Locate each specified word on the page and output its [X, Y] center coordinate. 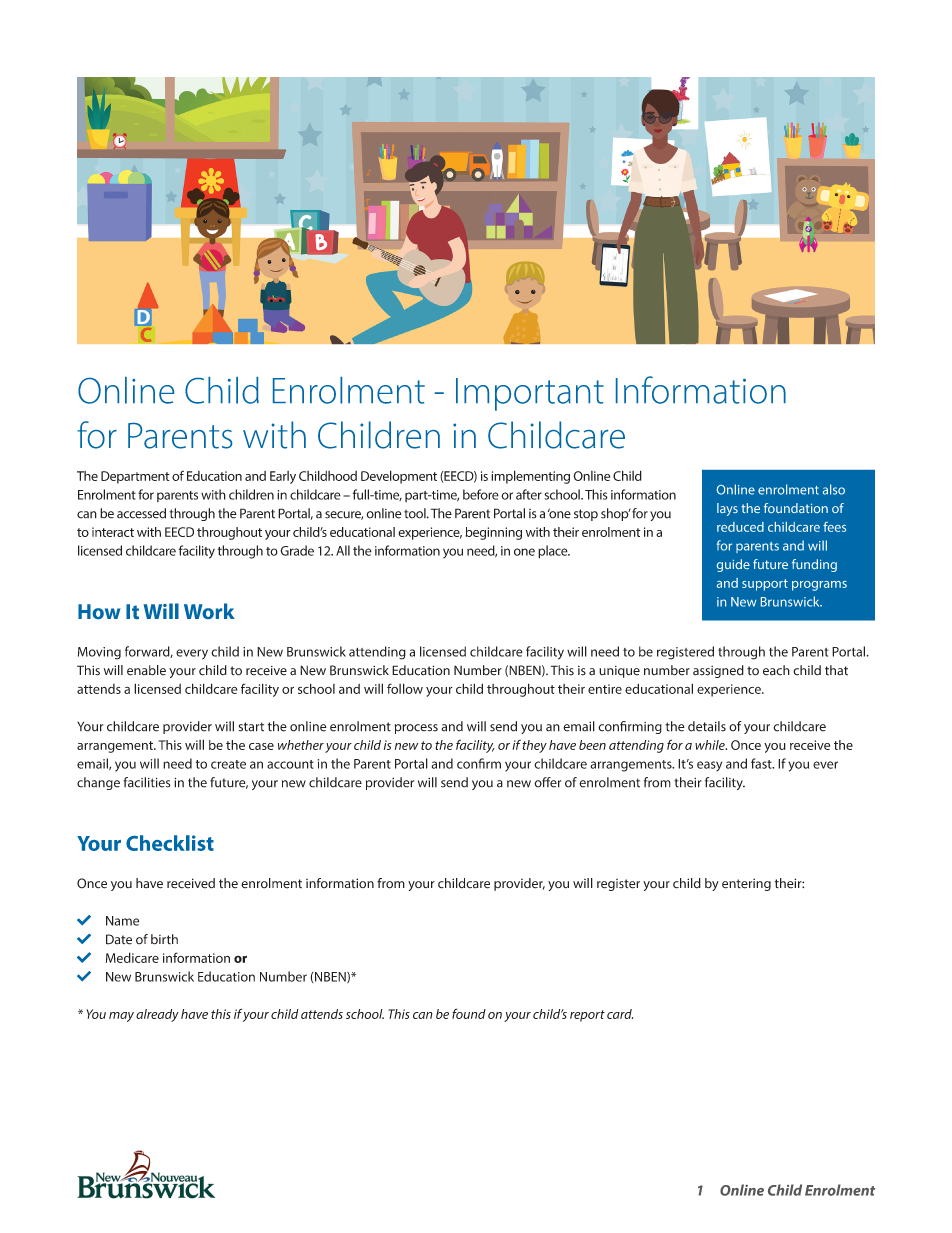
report [587, 1016]
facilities [147, 782]
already [157, 1015]
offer [547, 782]
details [707, 726]
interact [113, 532]
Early [283, 477]
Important [530, 394]
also [834, 489]
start [251, 727]
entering [746, 884]
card [620, 1014]
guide [733, 565]
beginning [494, 533]
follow [405, 688]
